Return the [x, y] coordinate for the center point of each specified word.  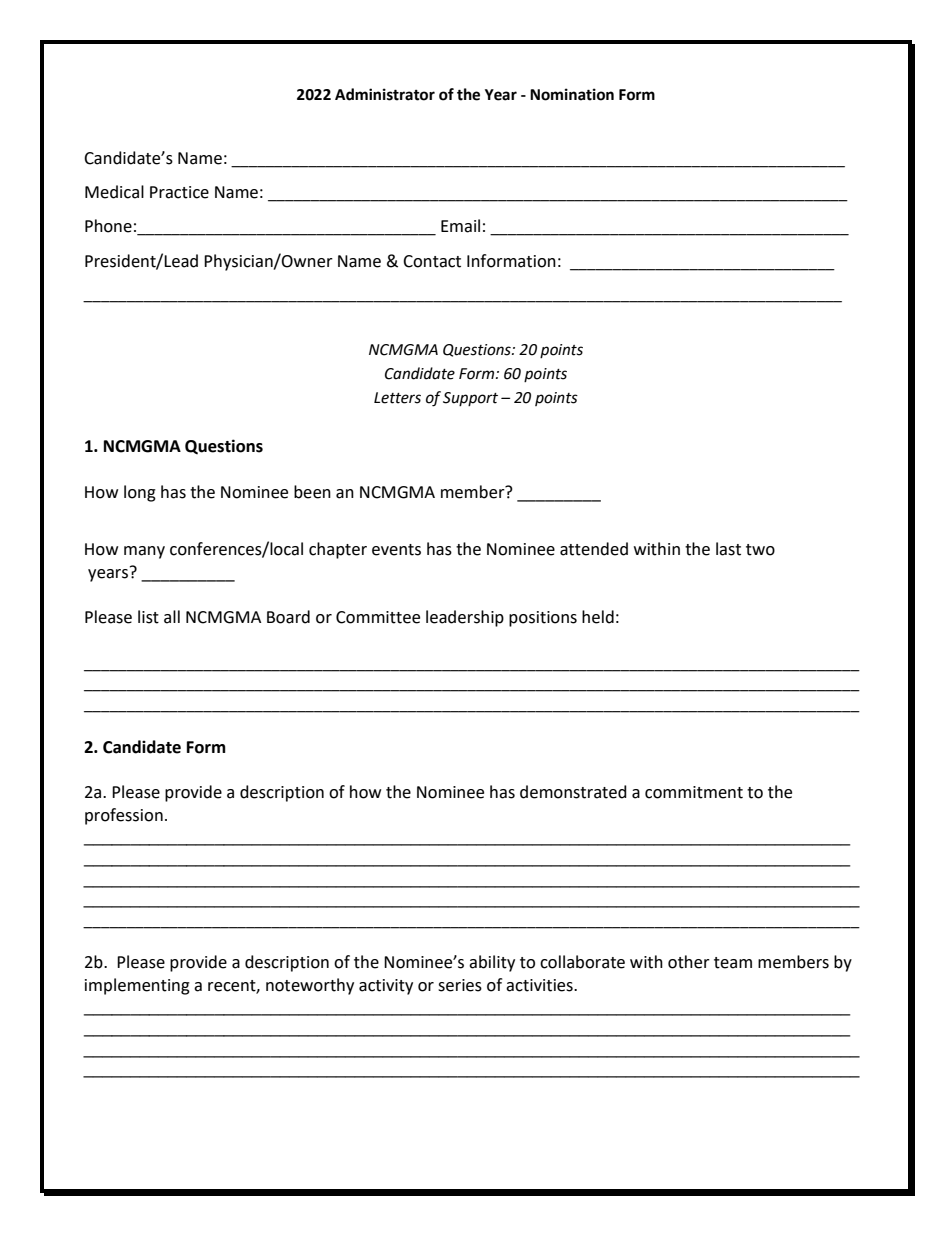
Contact [432, 261]
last [728, 549]
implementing [137, 986]
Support [470, 399]
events [396, 550]
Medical [114, 192]
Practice [179, 192]
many [144, 552]
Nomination [572, 94]
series [460, 985]
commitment [694, 792]
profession [124, 816]
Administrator [385, 94]
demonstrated [573, 792]
